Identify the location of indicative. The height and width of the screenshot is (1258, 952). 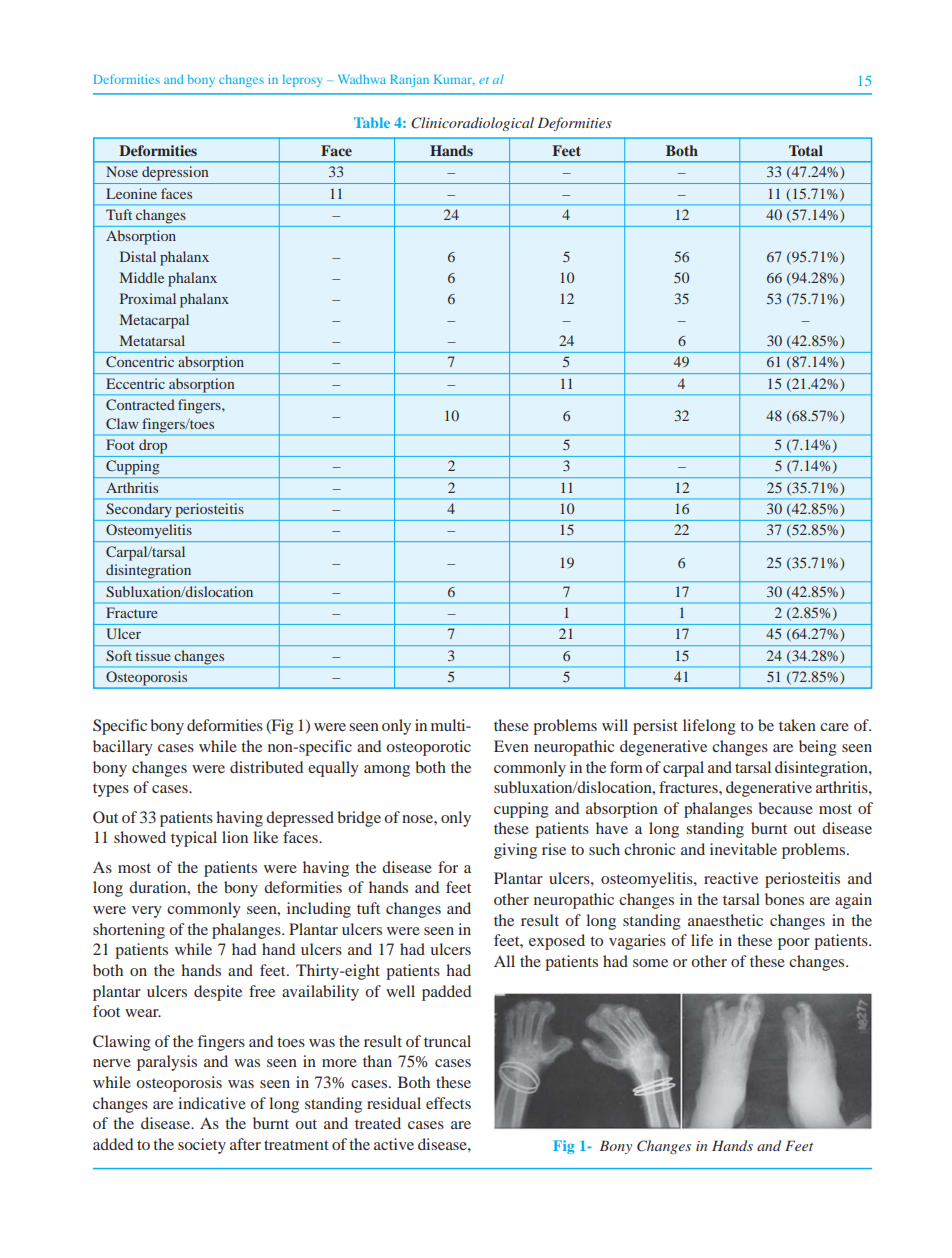
(212, 1103).
